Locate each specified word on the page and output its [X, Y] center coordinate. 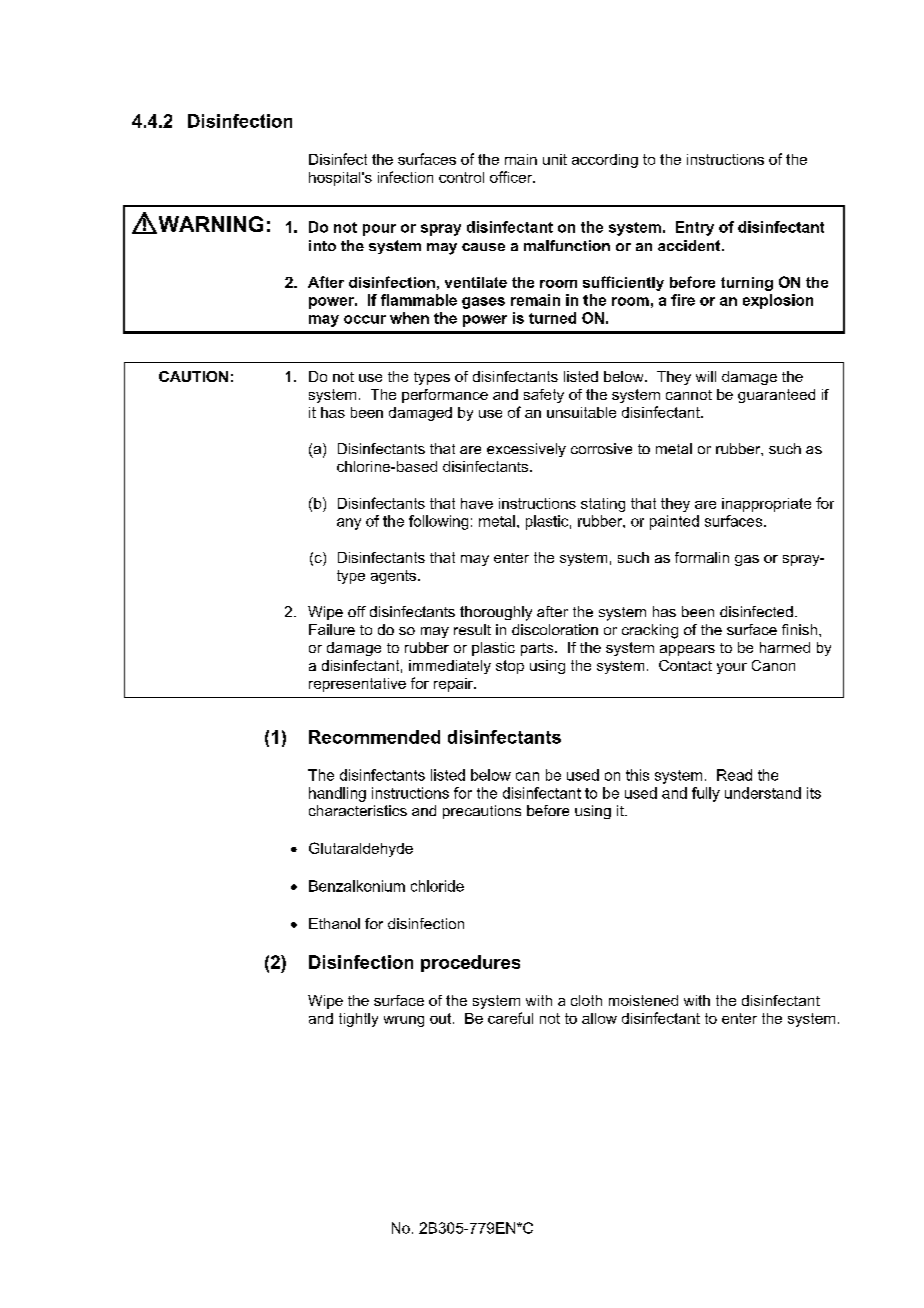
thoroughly [496, 613]
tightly [358, 1020]
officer [512, 177]
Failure [332, 629]
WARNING [209, 225]
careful [510, 1018]
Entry [695, 228]
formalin [702, 557]
